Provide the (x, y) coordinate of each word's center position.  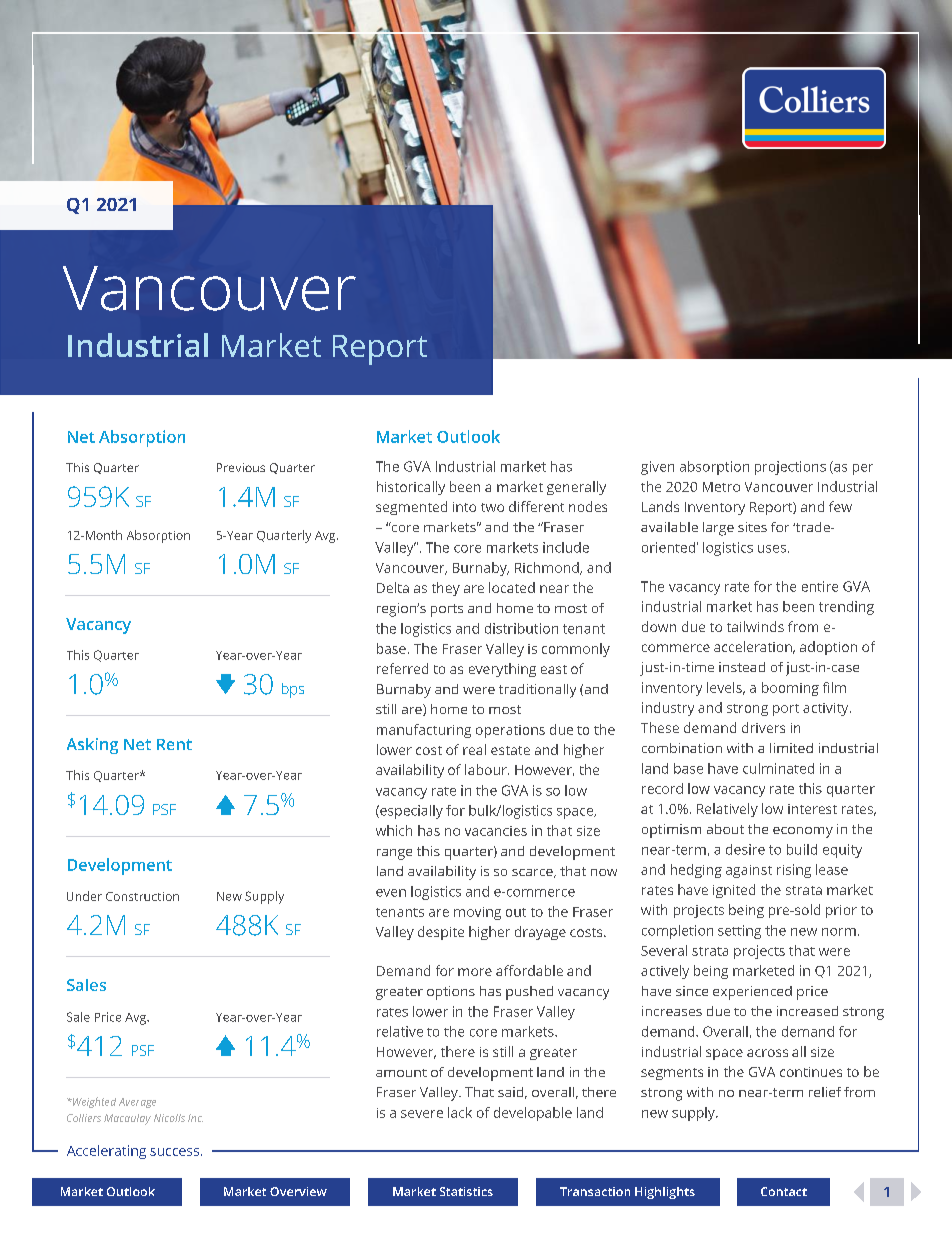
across (767, 1053)
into (464, 507)
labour (487, 769)
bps (293, 690)
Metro (721, 487)
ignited (734, 891)
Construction (142, 896)
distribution (521, 628)
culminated (778, 768)
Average (137, 1103)
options (451, 993)
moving (477, 913)
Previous (241, 467)
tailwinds (755, 626)
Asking (92, 746)
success (174, 1152)
